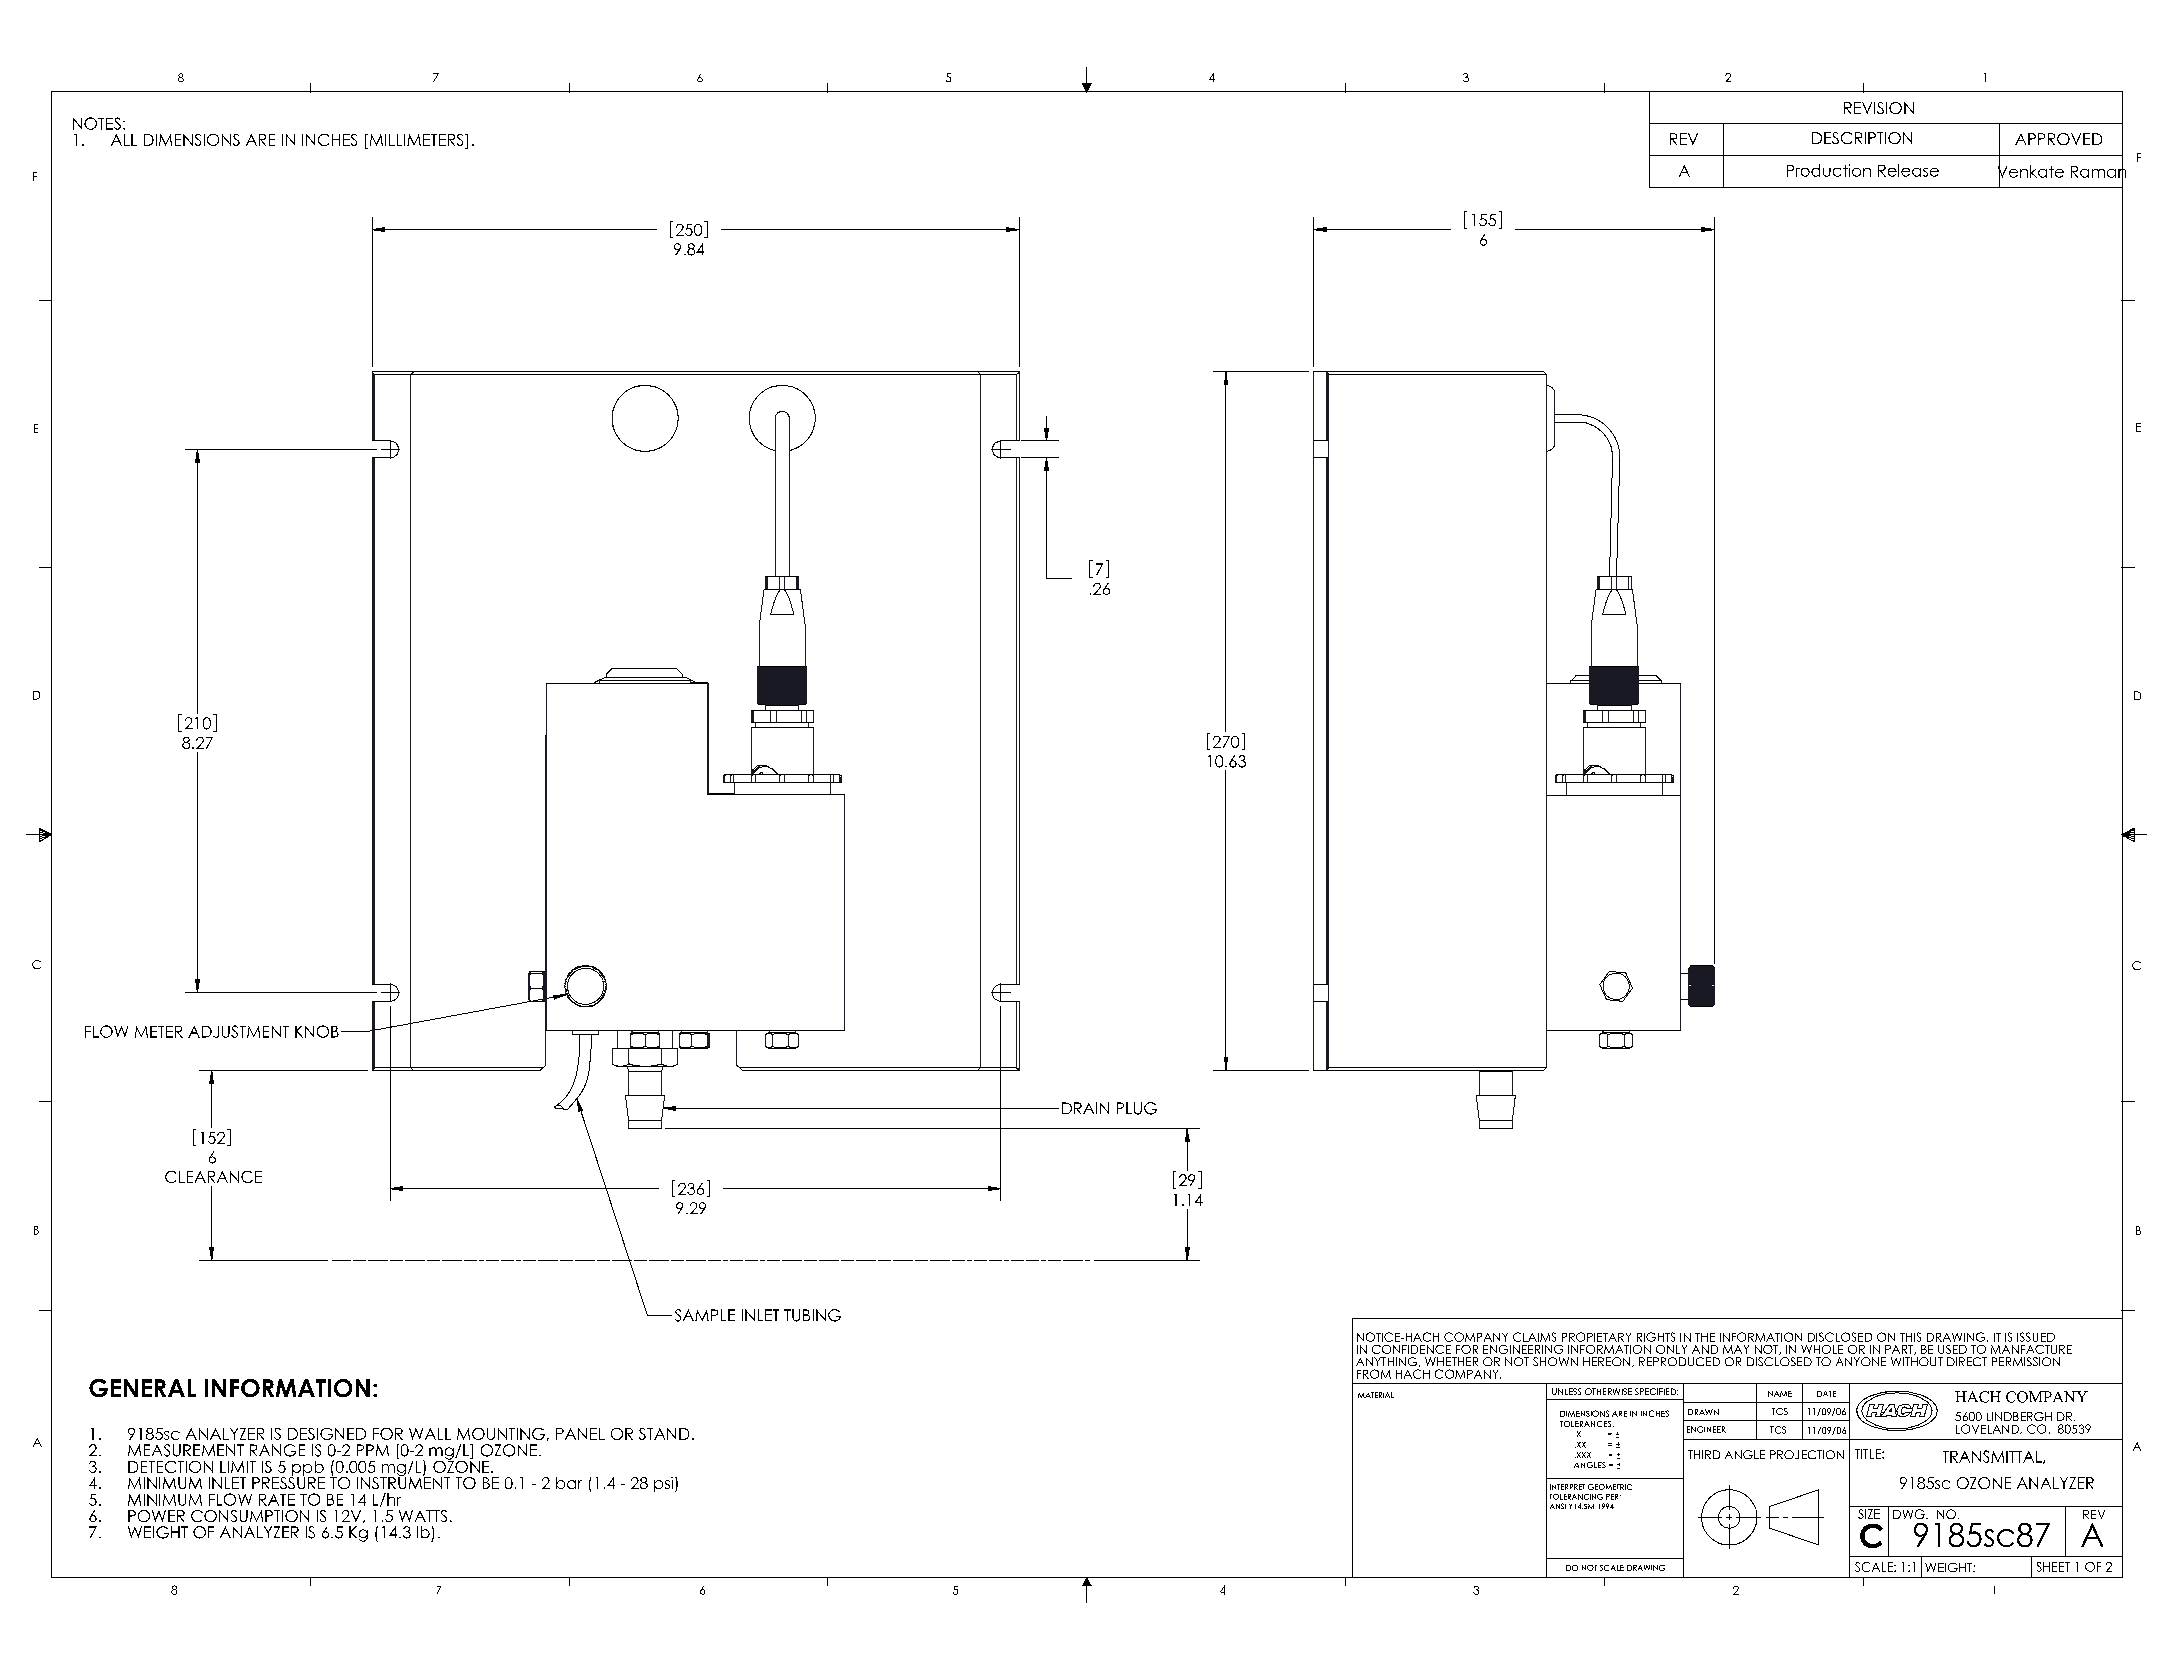  Describe the element at coordinates (1910, 1337) in the screenshot. I see `THIS` at that location.
